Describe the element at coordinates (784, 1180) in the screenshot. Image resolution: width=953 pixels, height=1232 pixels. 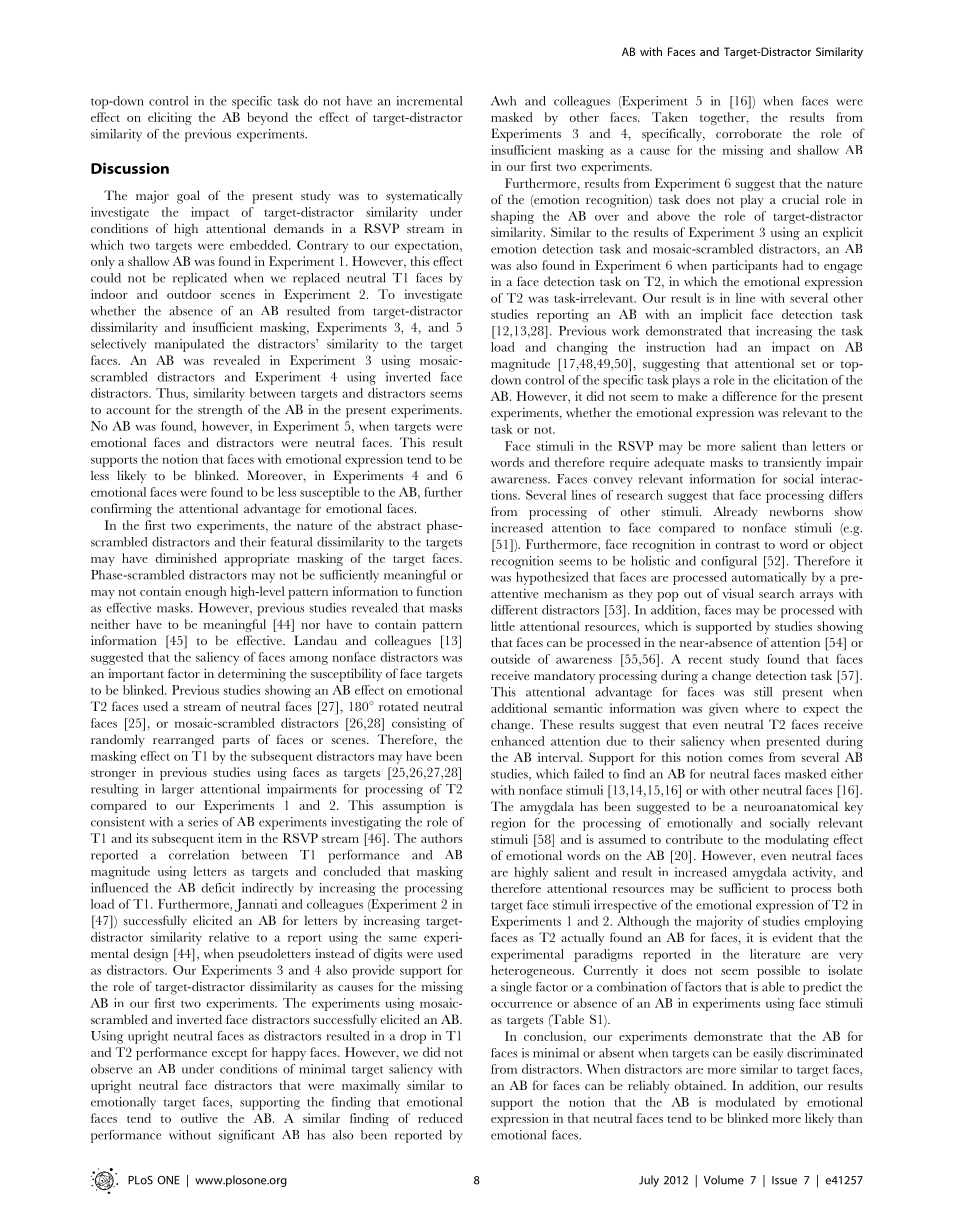
I see `Issue` at that location.
